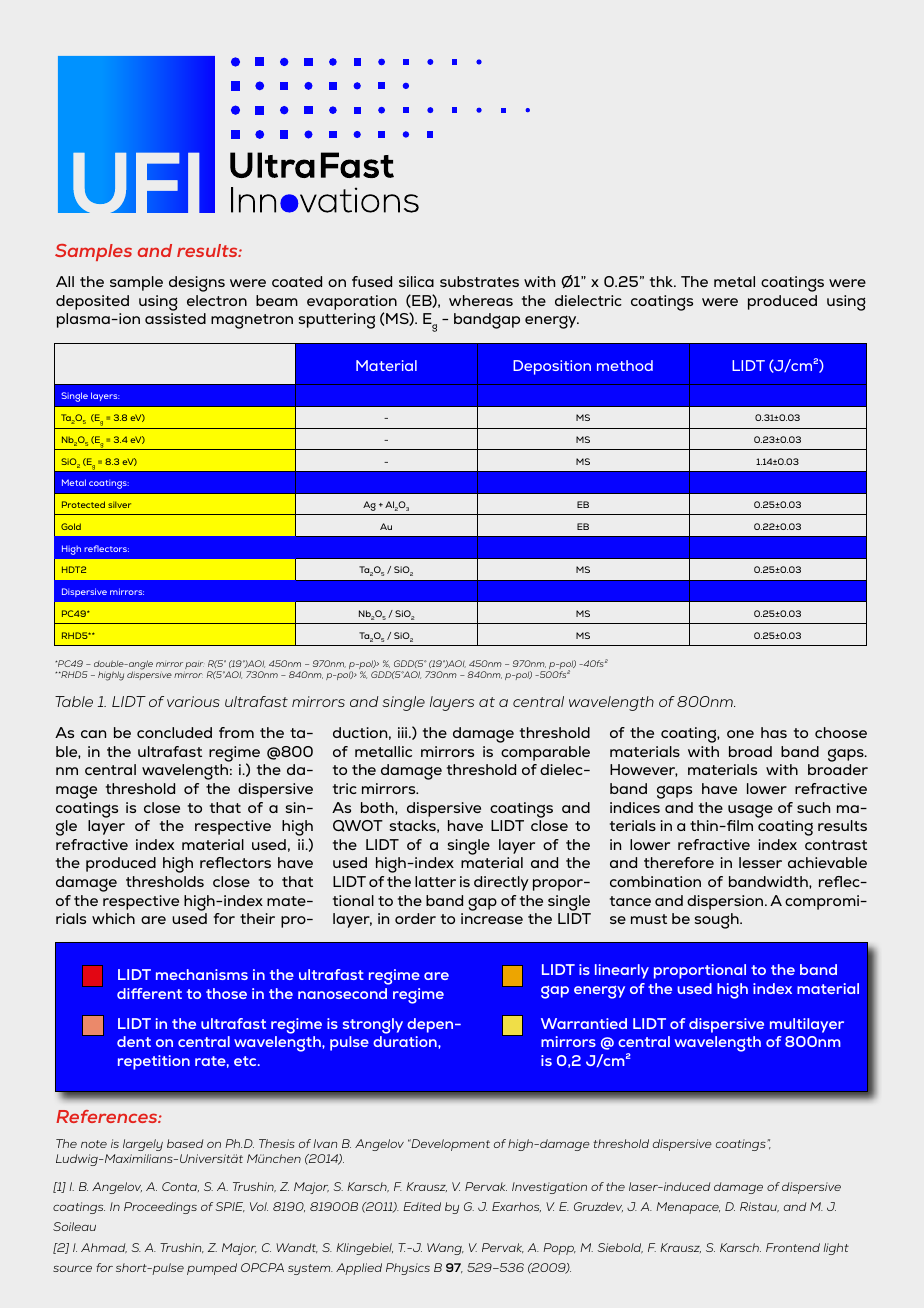 Image resolution: width=924 pixels, height=1308 pixels. What do you see at coordinates (160, 1208) in the screenshot?
I see `Proceedings` at bounding box center [160, 1208].
